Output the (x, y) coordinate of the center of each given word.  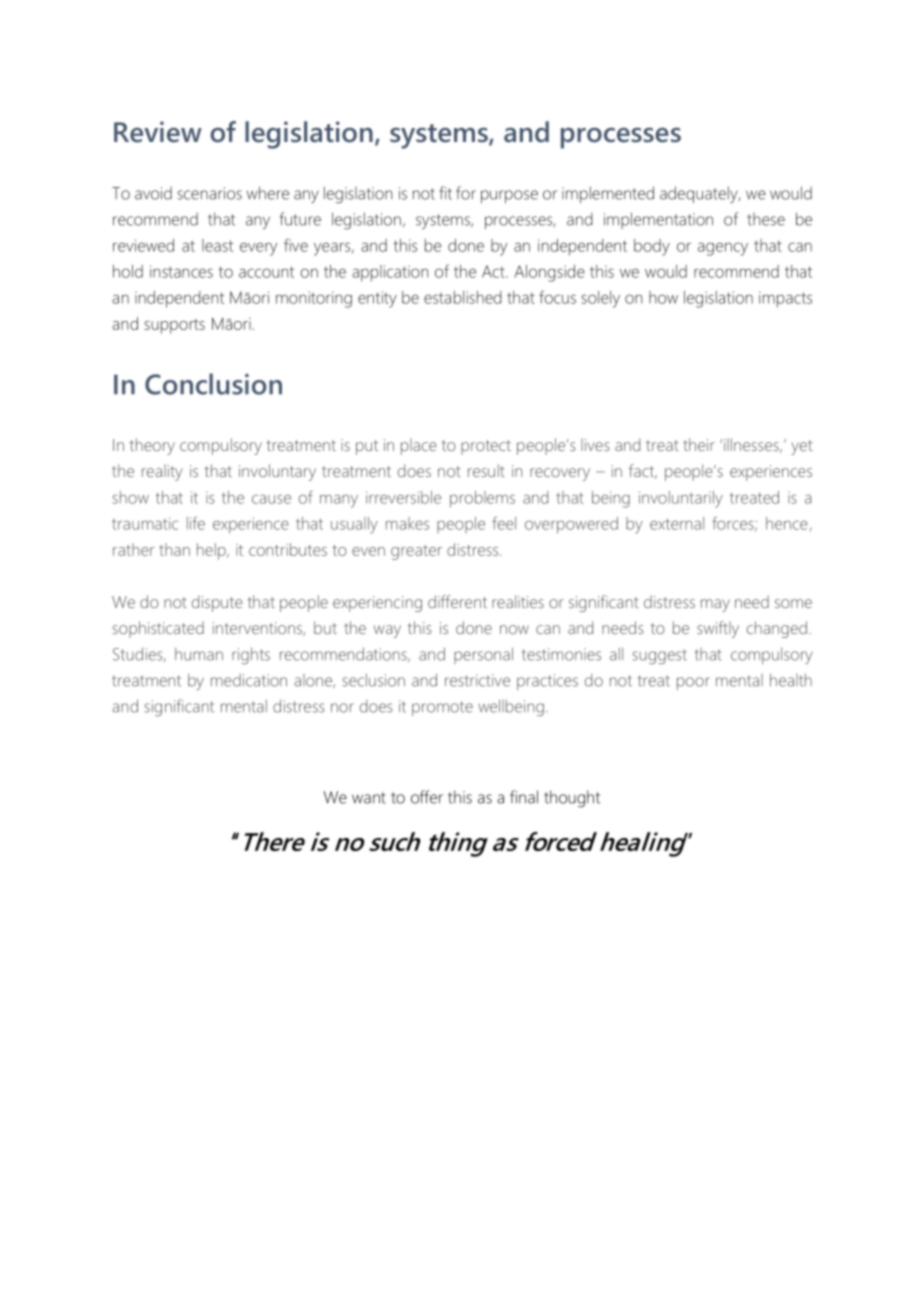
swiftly (718, 629)
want (369, 798)
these (766, 219)
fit (445, 193)
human (199, 654)
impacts (785, 299)
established (463, 297)
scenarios (209, 193)
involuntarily (681, 499)
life (196, 523)
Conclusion (213, 384)
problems (482, 499)
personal (483, 655)
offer (427, 797)
